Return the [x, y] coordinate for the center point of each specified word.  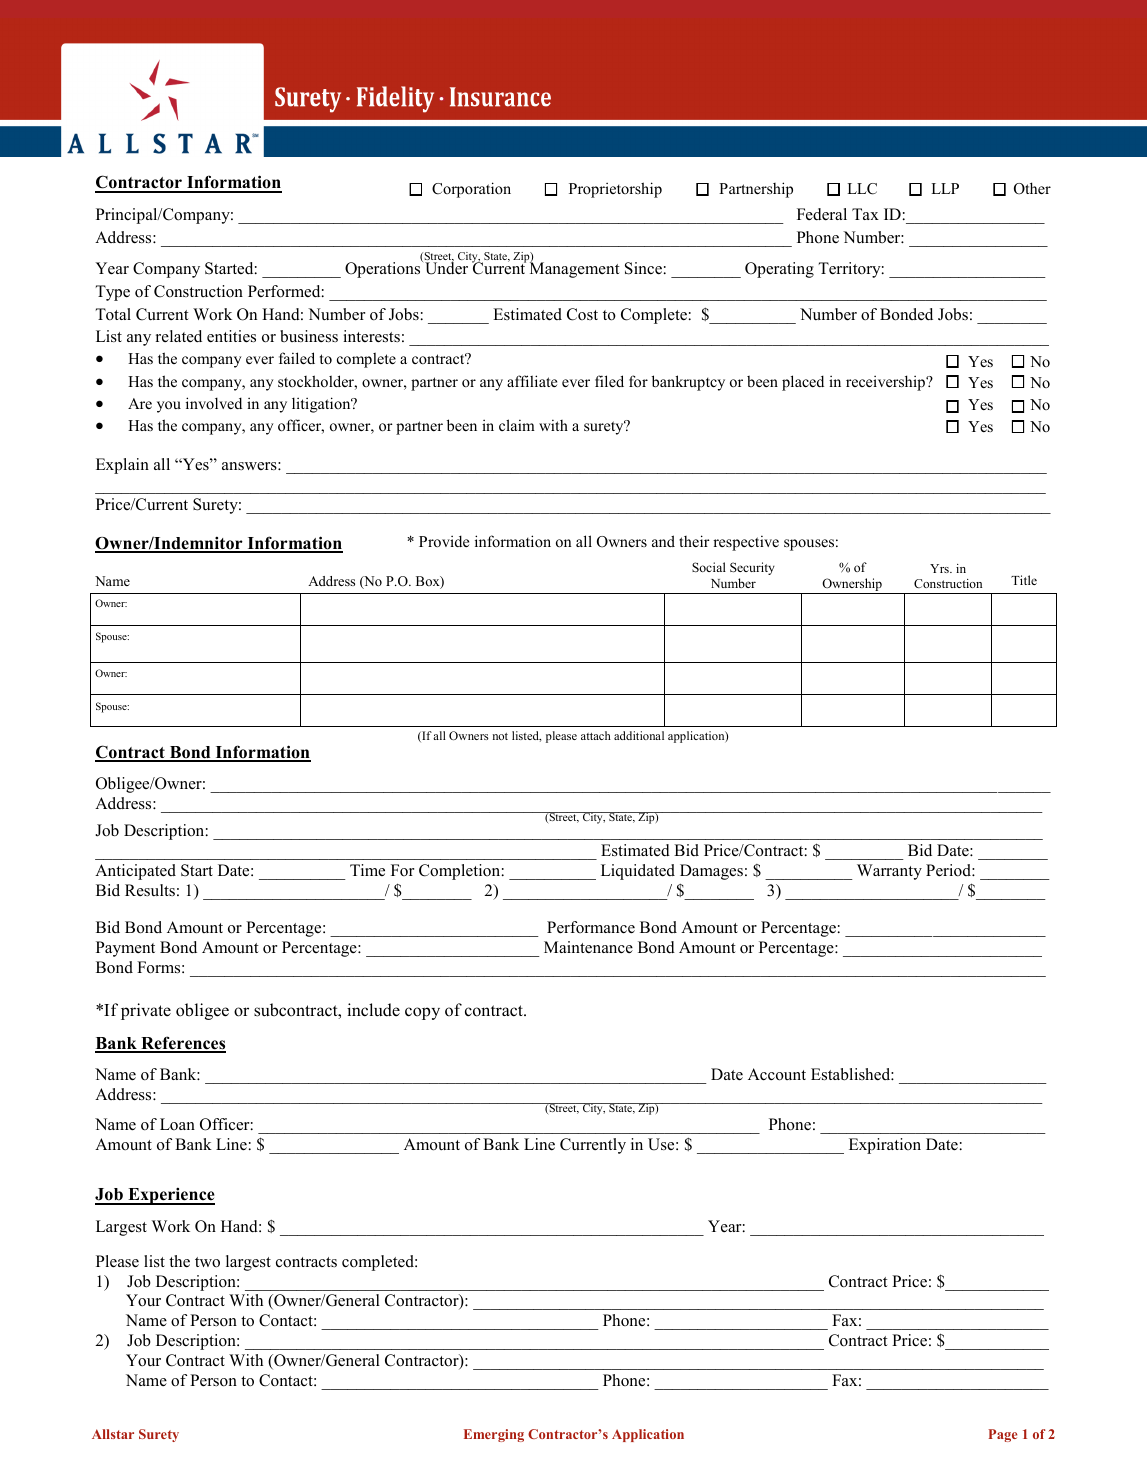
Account [777, 1074]
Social [709, 567]
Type [113, 293]
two [207, 1262]
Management [575, 269]
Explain [122, 466]
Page [1002, 1435]
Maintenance [588, 947]
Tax [865, 214]
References [182, 1044]
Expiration [885, 1146]
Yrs [940, 568]
